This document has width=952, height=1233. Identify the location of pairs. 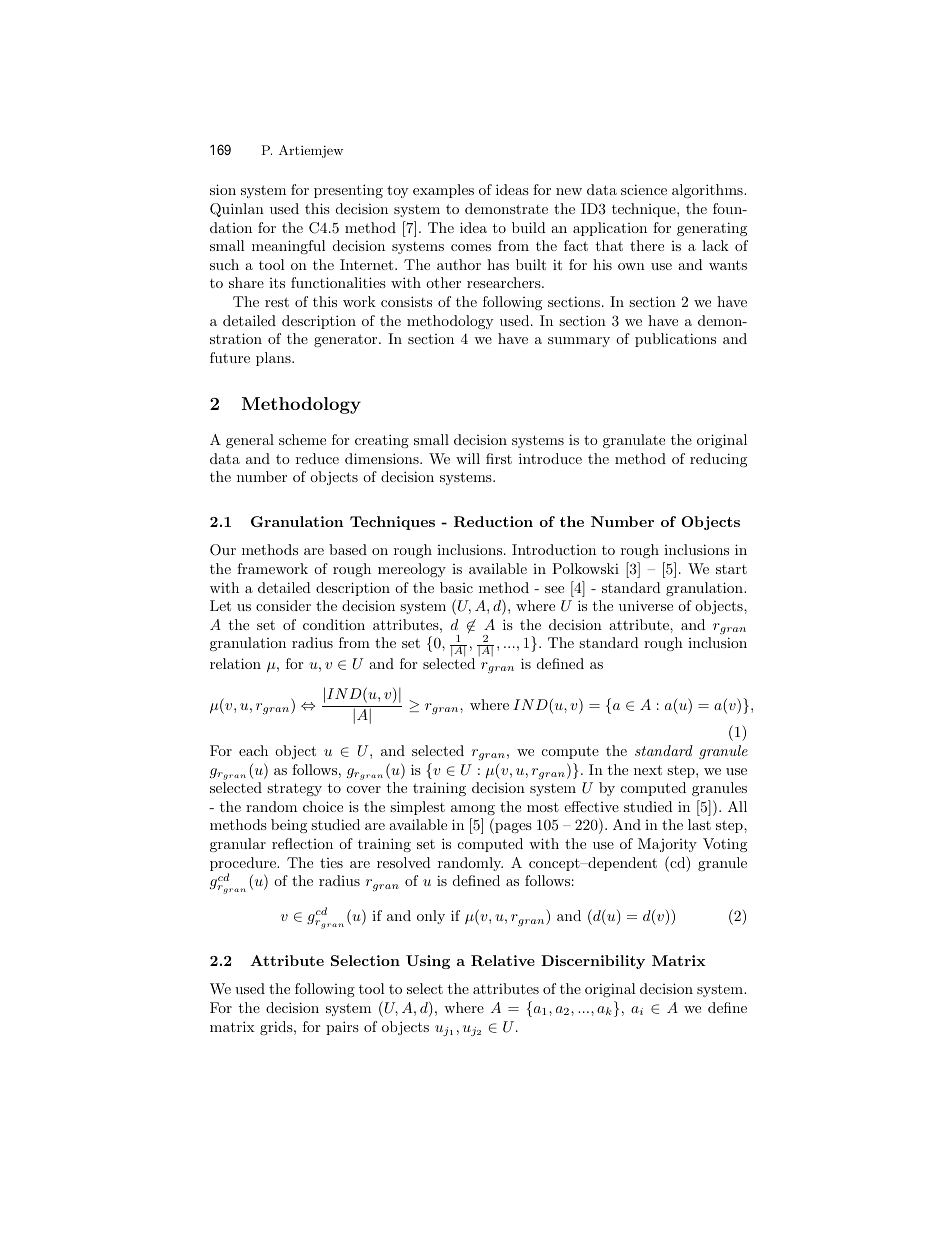
(342, 1028).
